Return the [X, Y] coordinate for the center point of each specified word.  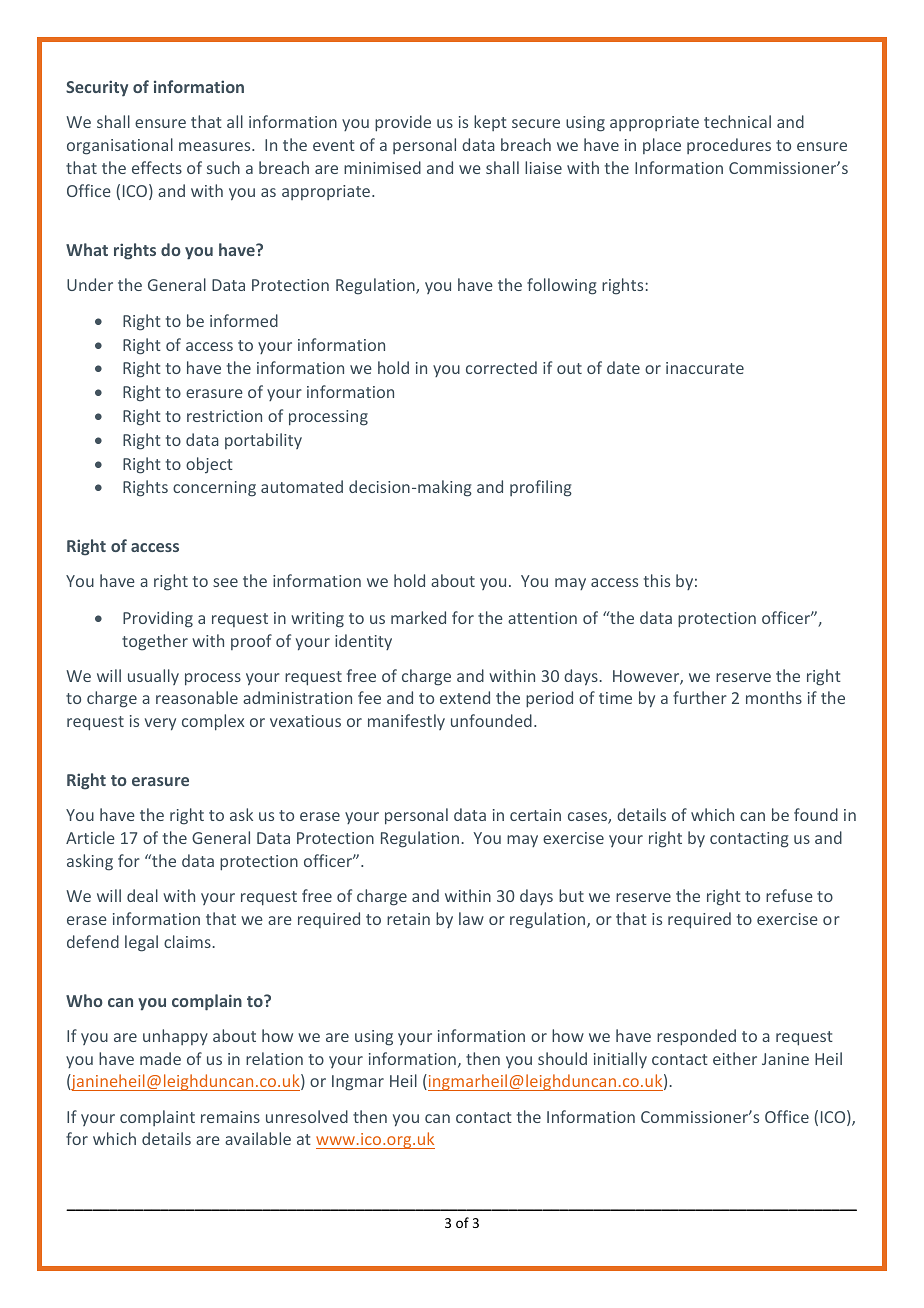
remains [230, 1117]
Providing [158, 619]
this [657, 580]
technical [737, 121]
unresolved [307, 1116]
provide [403, 123]
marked [418, 617]
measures [216, 146]
